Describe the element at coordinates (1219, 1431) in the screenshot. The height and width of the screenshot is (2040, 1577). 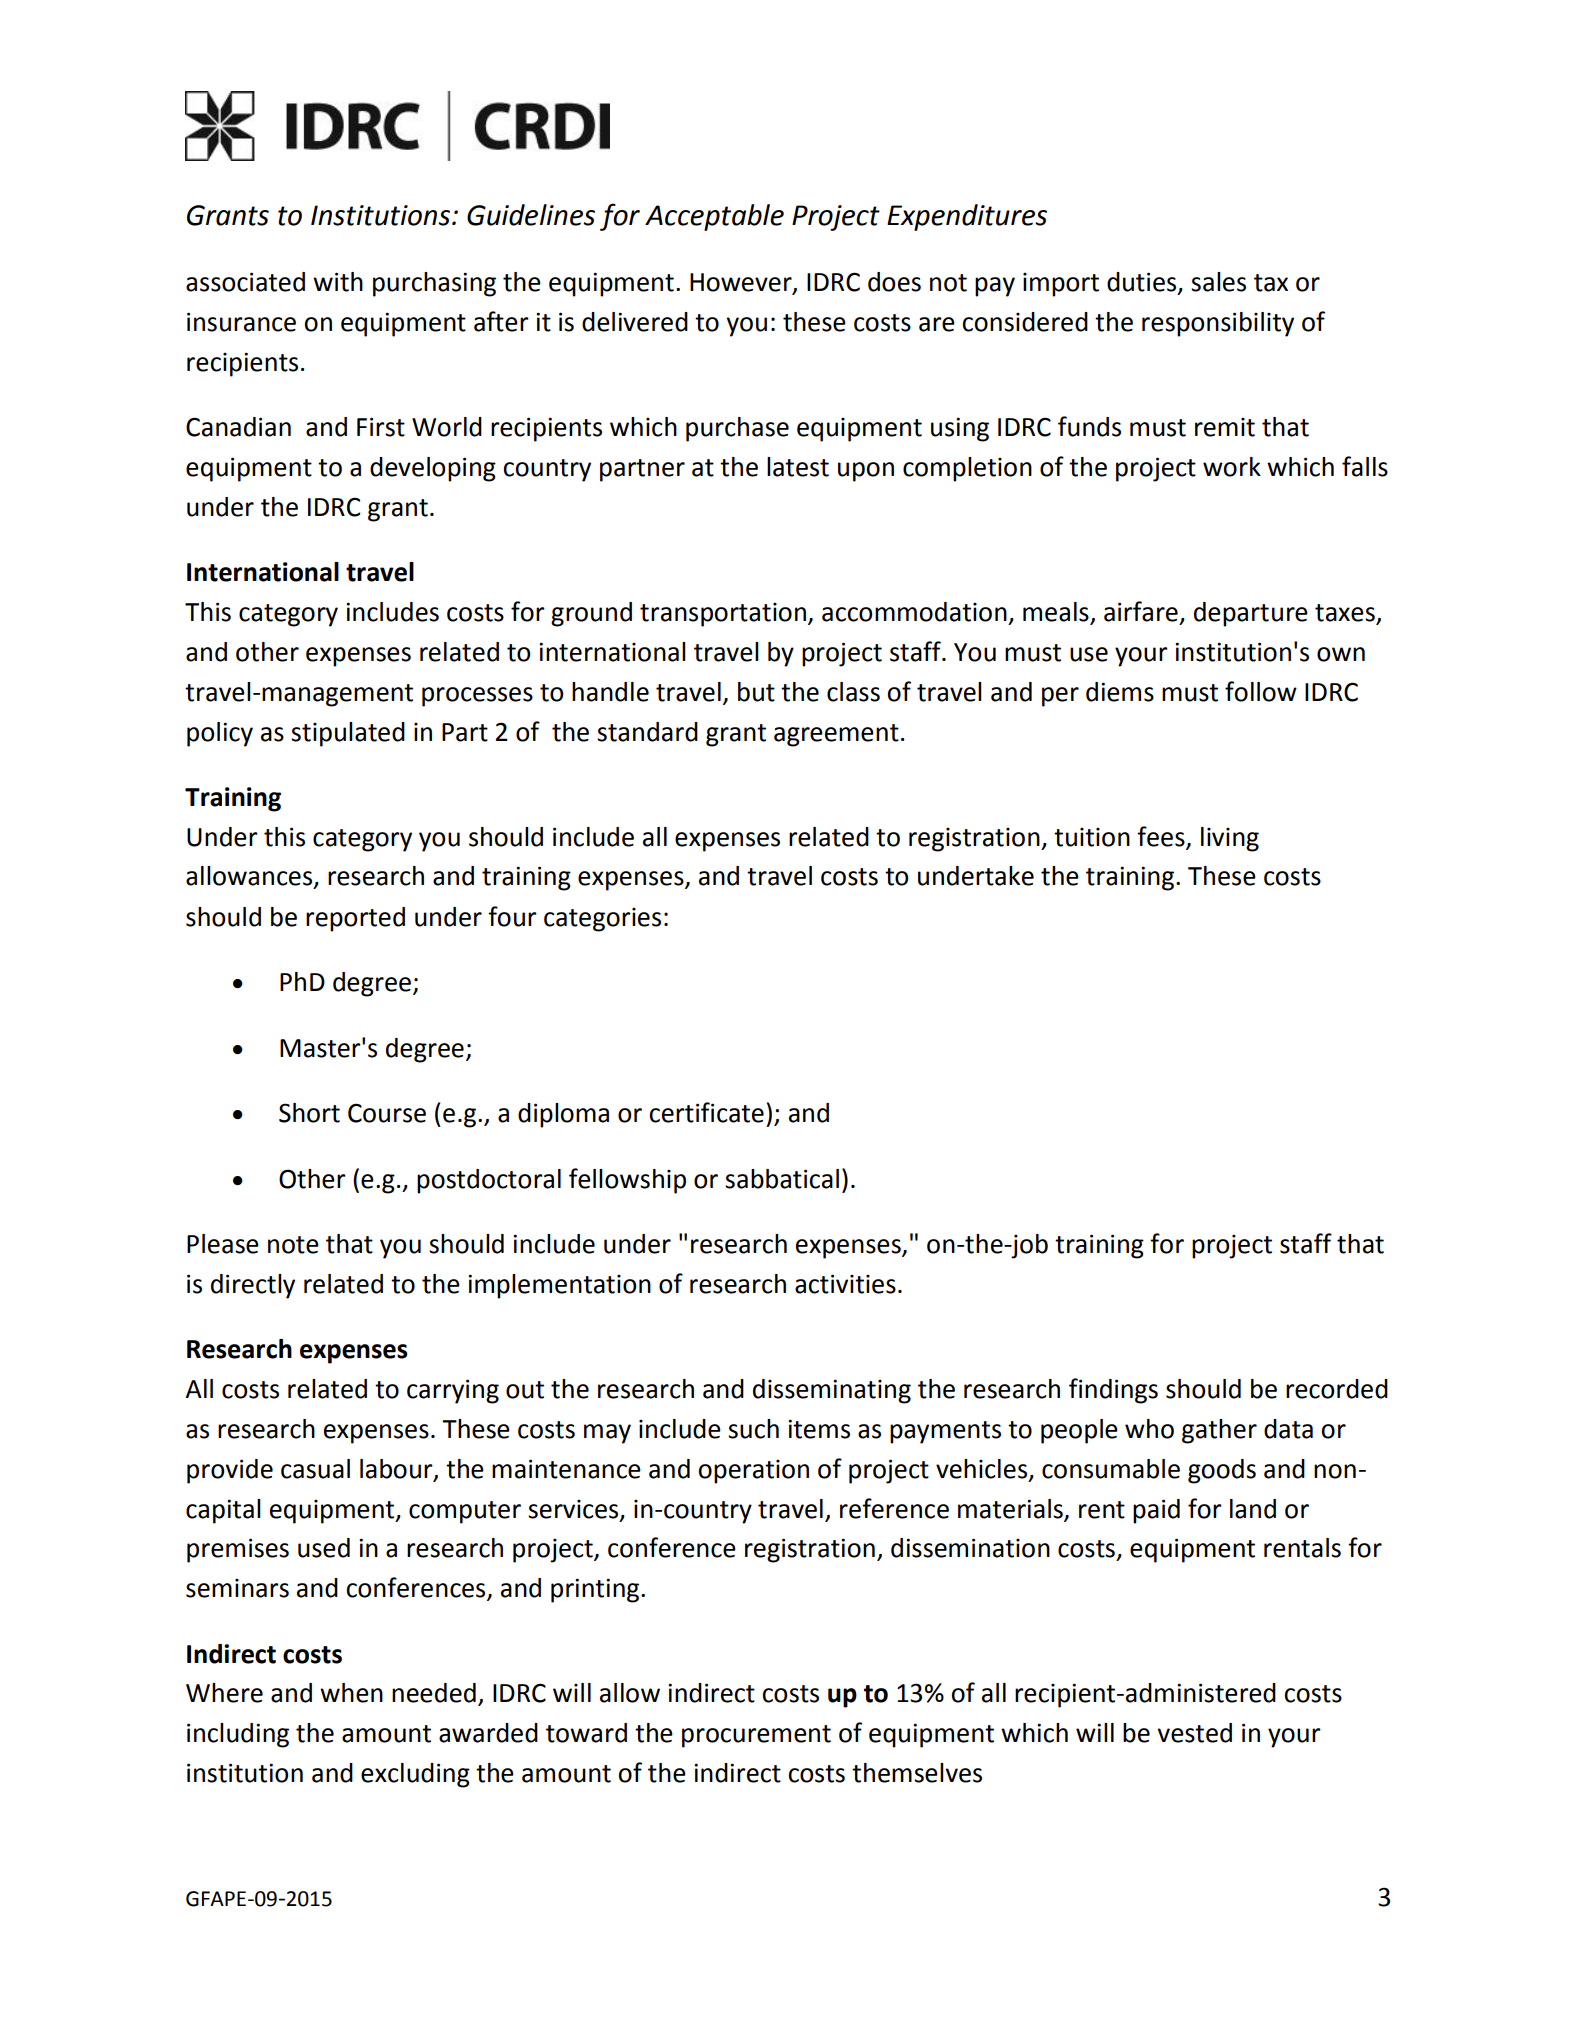
I see `gather` at that location.
